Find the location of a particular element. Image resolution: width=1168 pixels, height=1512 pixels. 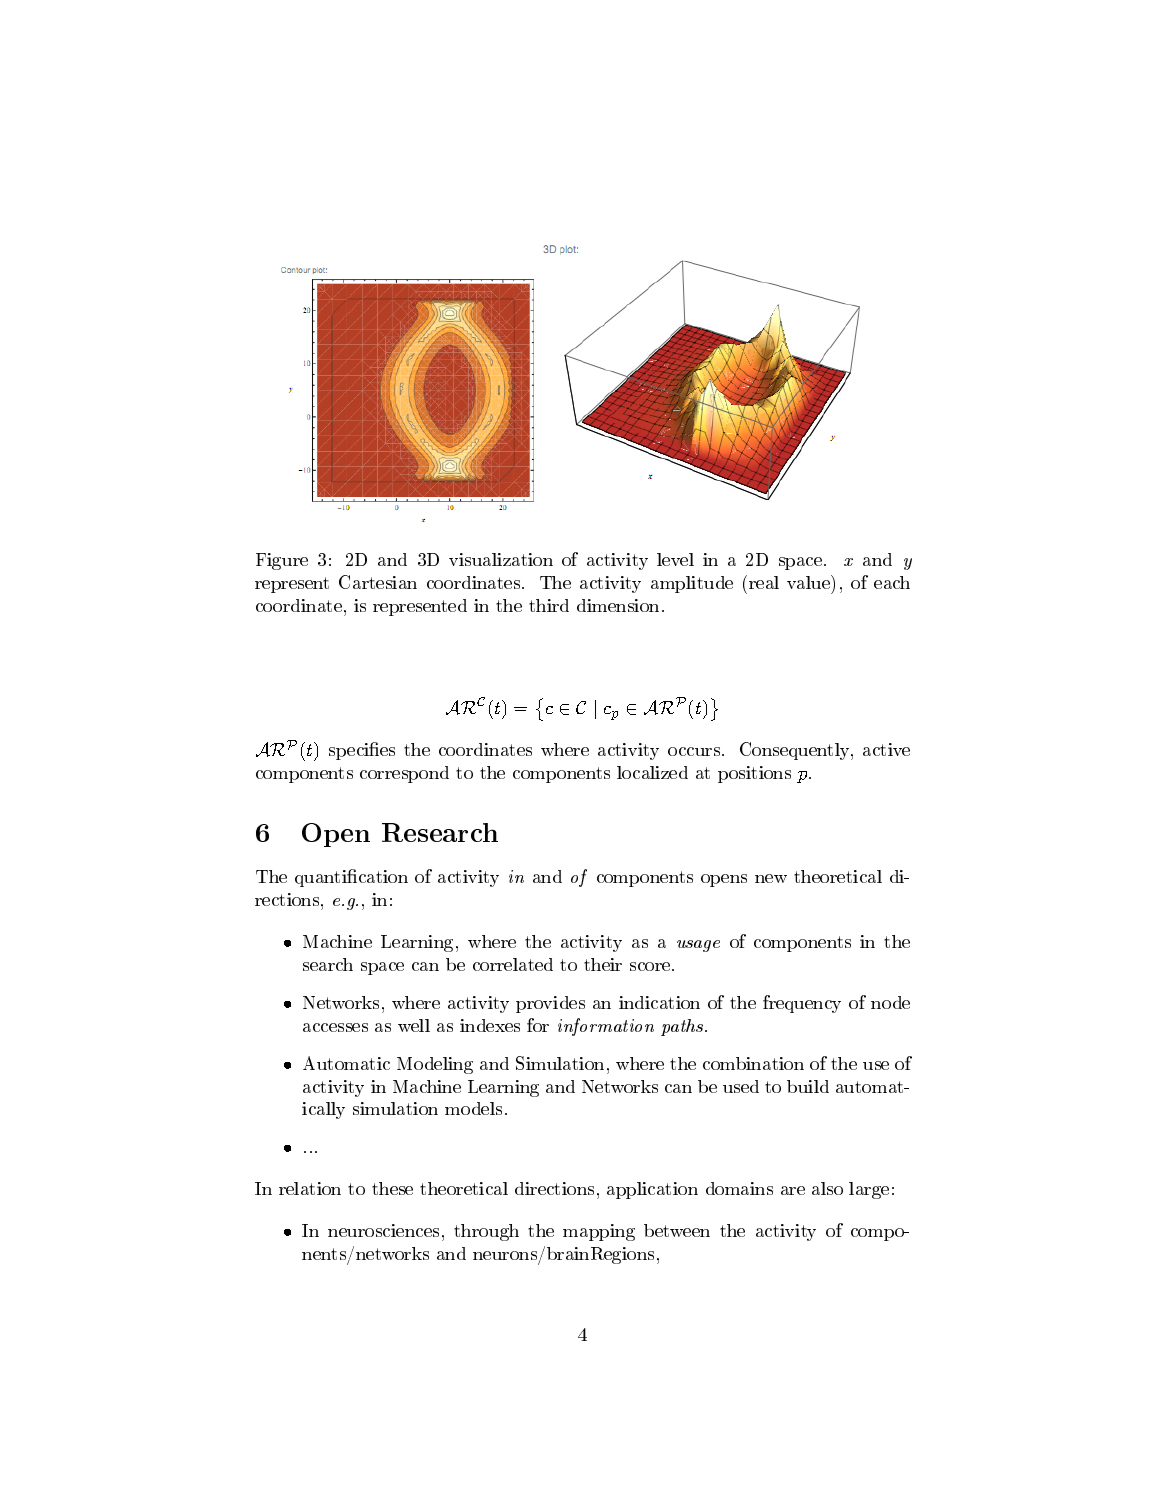

real is located at coordinates (764, 582).
